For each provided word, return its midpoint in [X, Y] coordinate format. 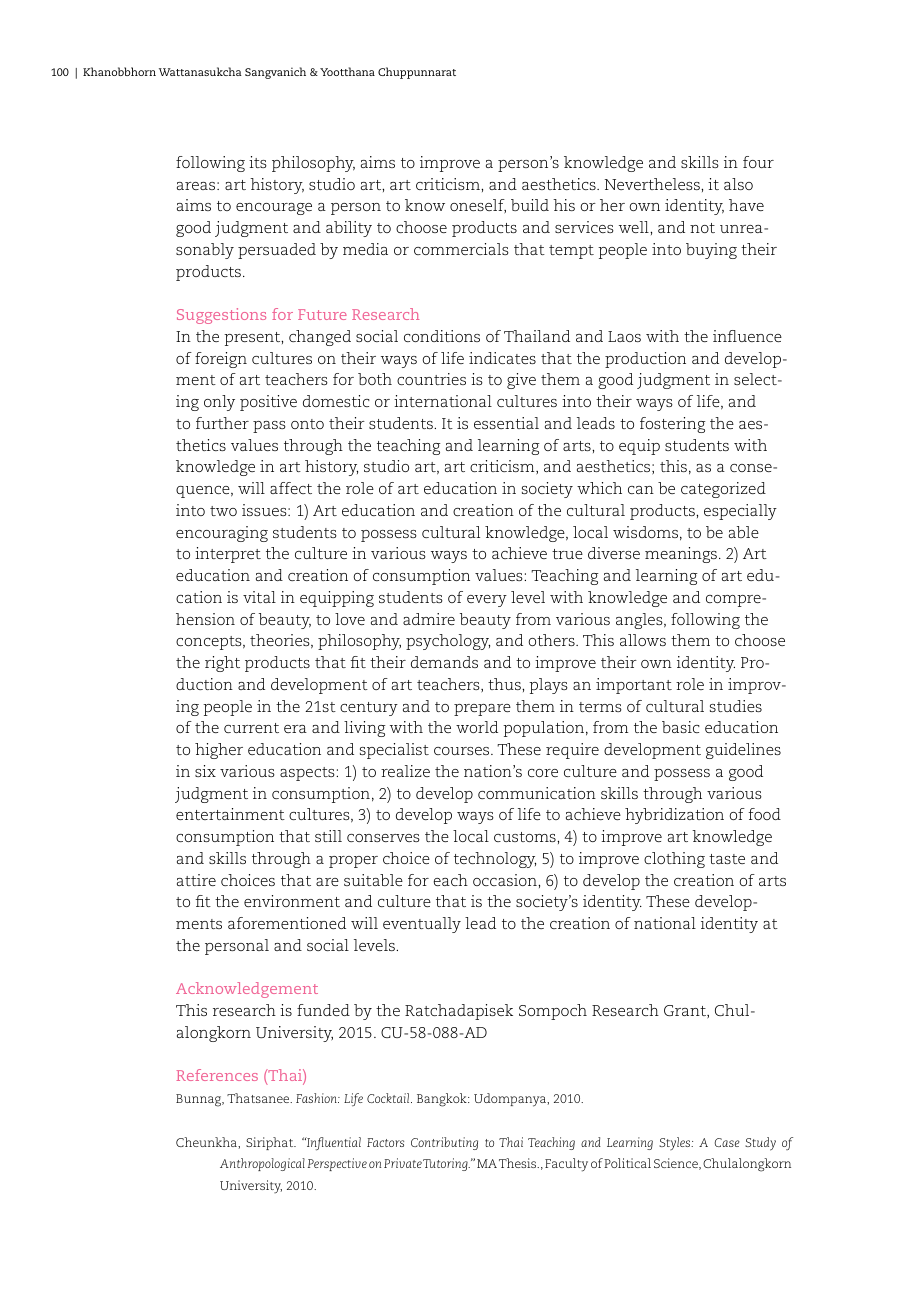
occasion [506, 880]
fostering [673, 425]
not [702, 228]
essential [506, 423]
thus [505, 684]
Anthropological [262, 1164]
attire [196, 880]
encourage [274, 209]
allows [643, 640]
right [222, 664]
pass [269, 427]
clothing [674, 860]
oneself [478, 206]
